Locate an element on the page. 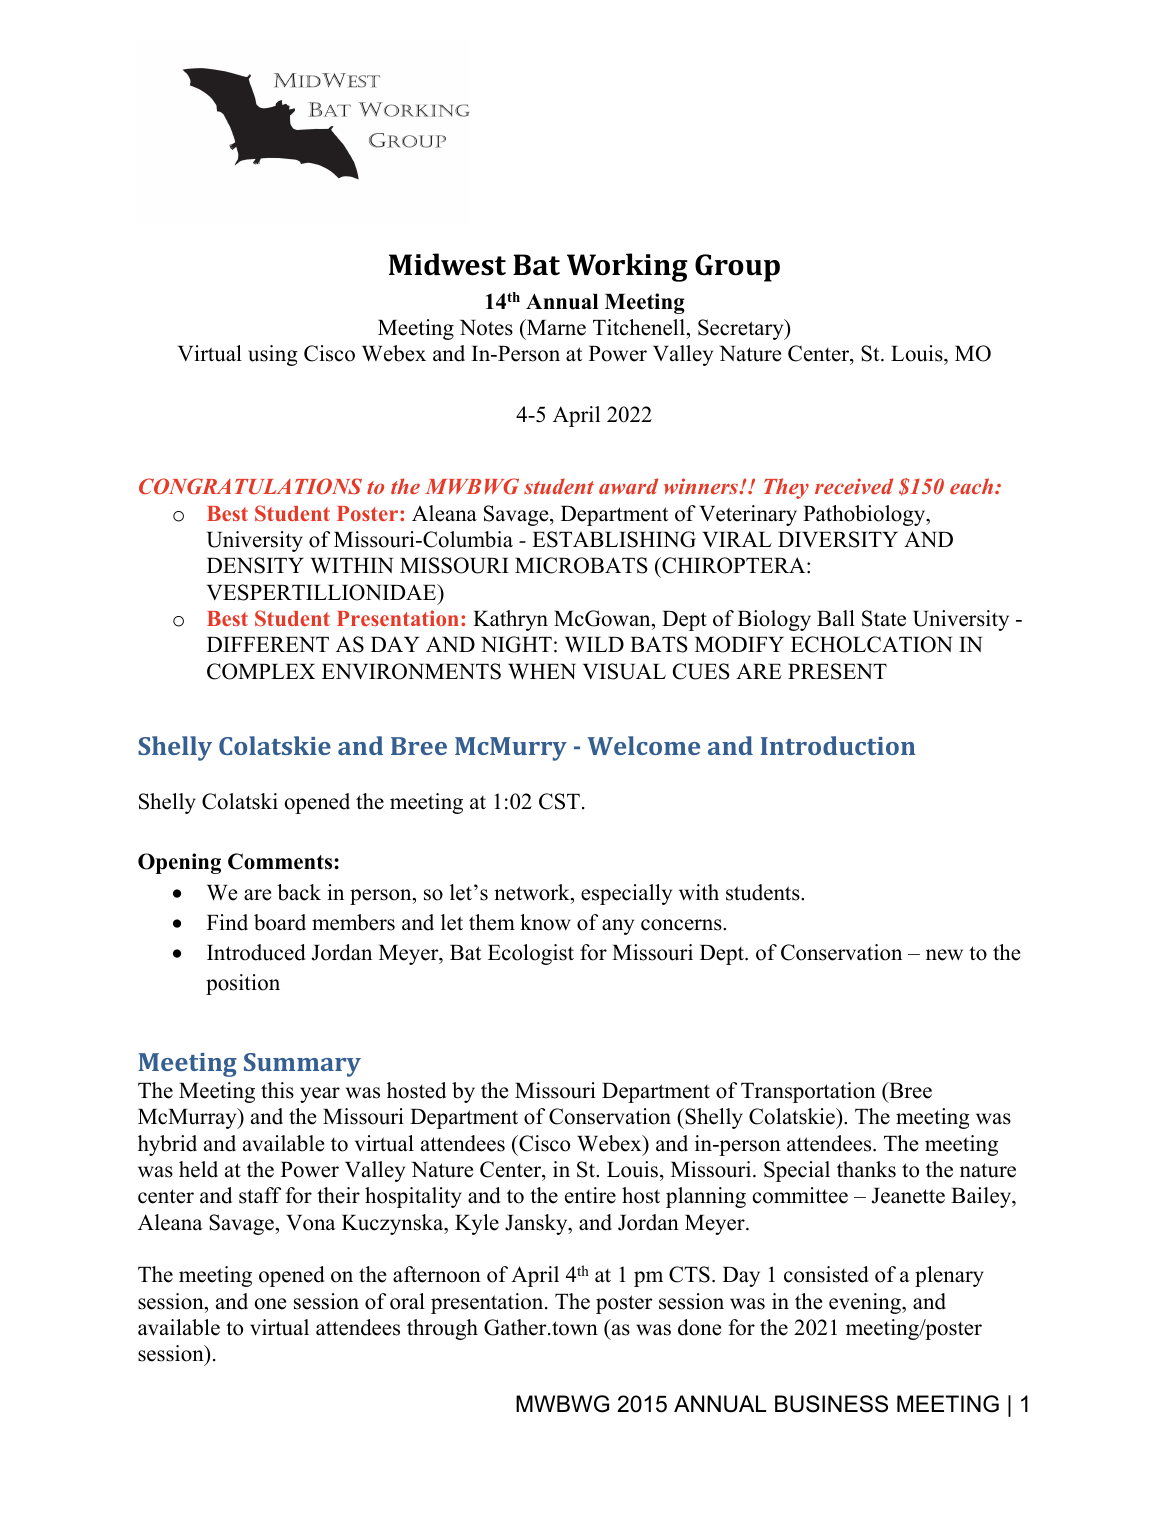 The width and height of the document is (1169, 1513). DIFFERENT is located at coordinates (268, 644).
